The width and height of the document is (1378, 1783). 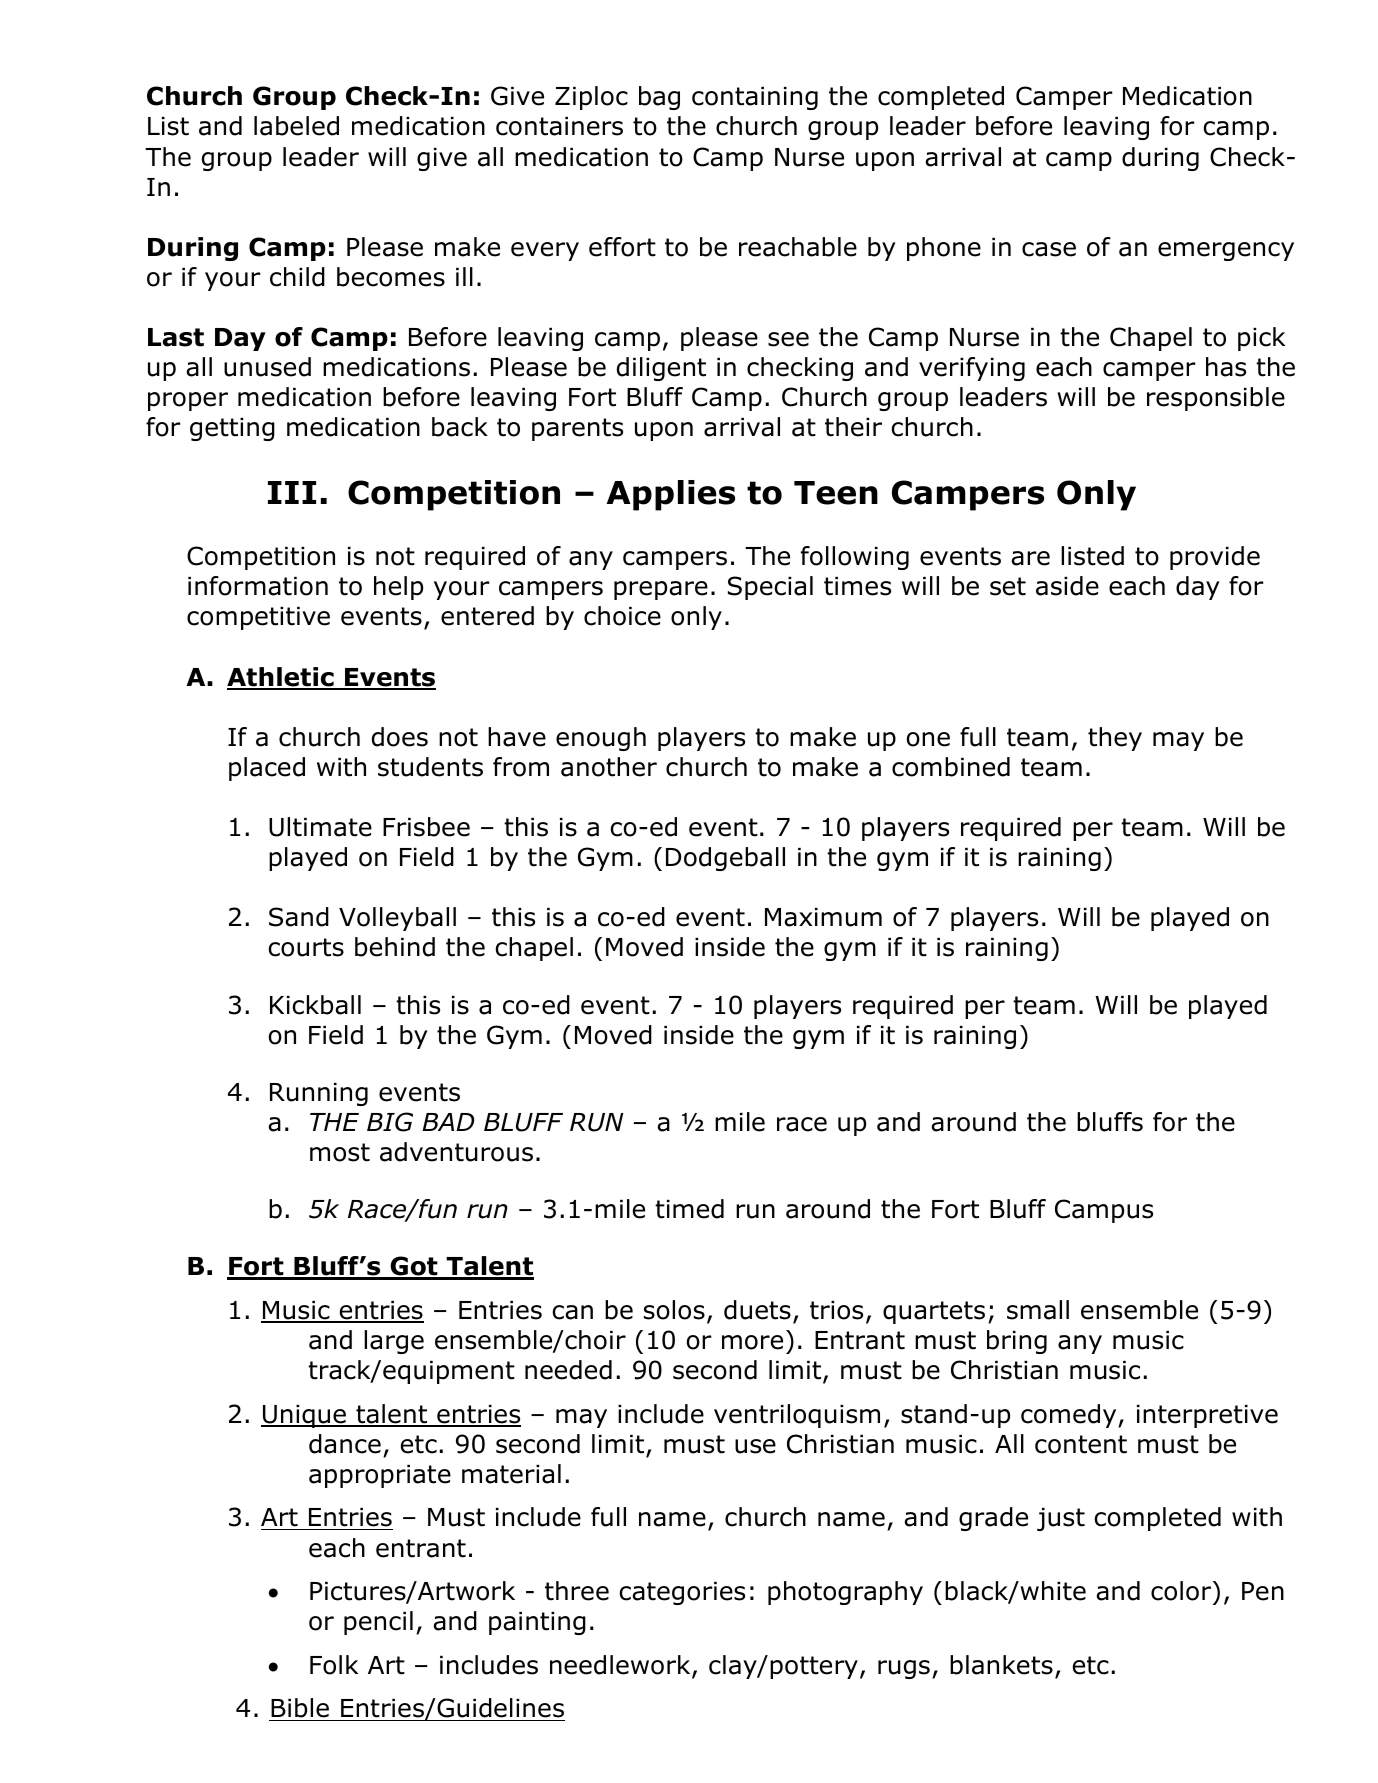 What do you see at coordinates (334, 1665) in the document?
I see `Folk` at bounding box center [334, 1665].
